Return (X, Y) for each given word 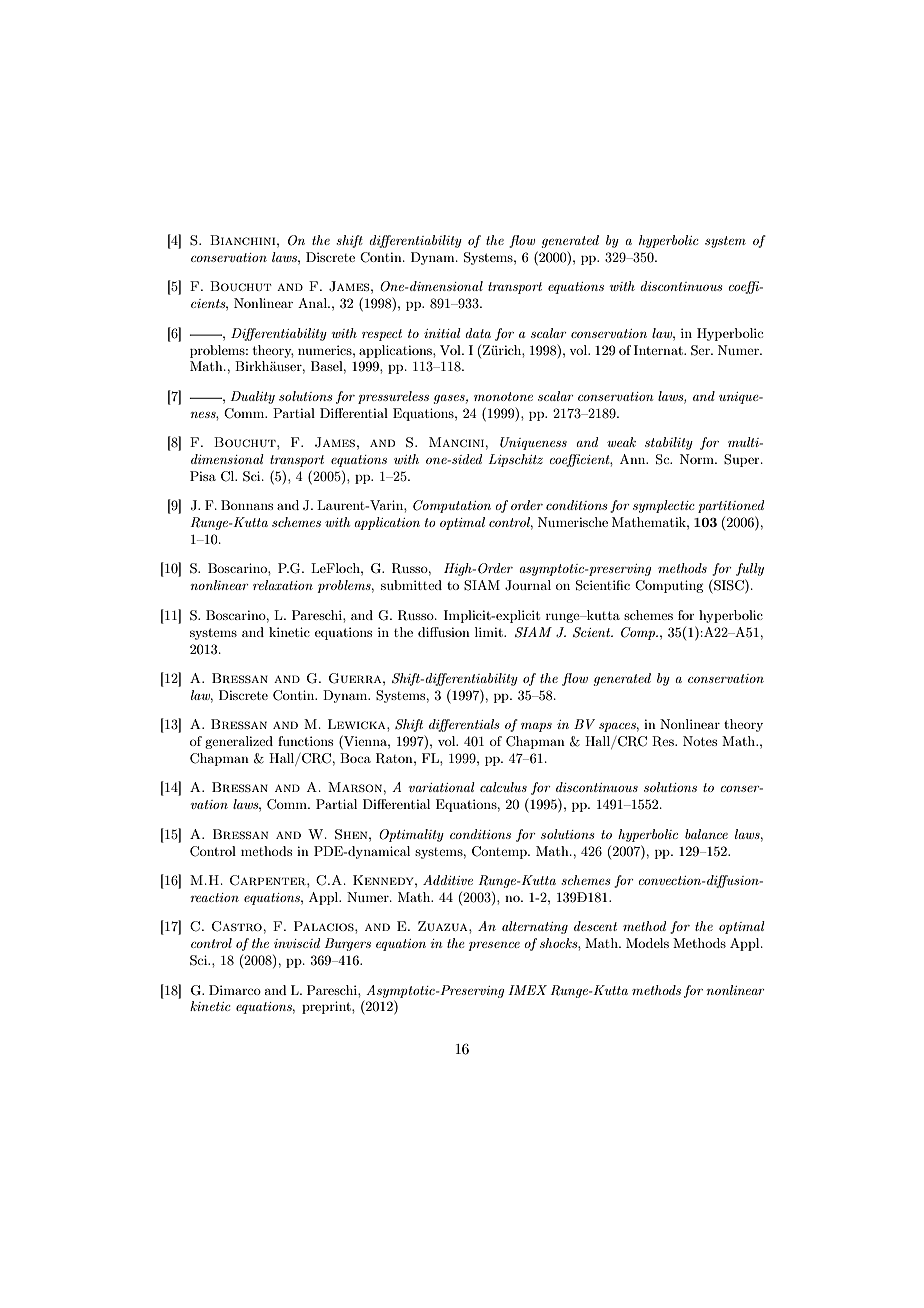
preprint (327, 1007)
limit (490, 632)
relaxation (283, 585)
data (478, 333)
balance (706, 834)
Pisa (203, 476)
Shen (352, 834)
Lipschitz (515, 460)
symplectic (664, 506)
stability (669, 443)
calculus (503, 787)
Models (647, 943)
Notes (700, 741)
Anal (313, 303)
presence (494, 946)
